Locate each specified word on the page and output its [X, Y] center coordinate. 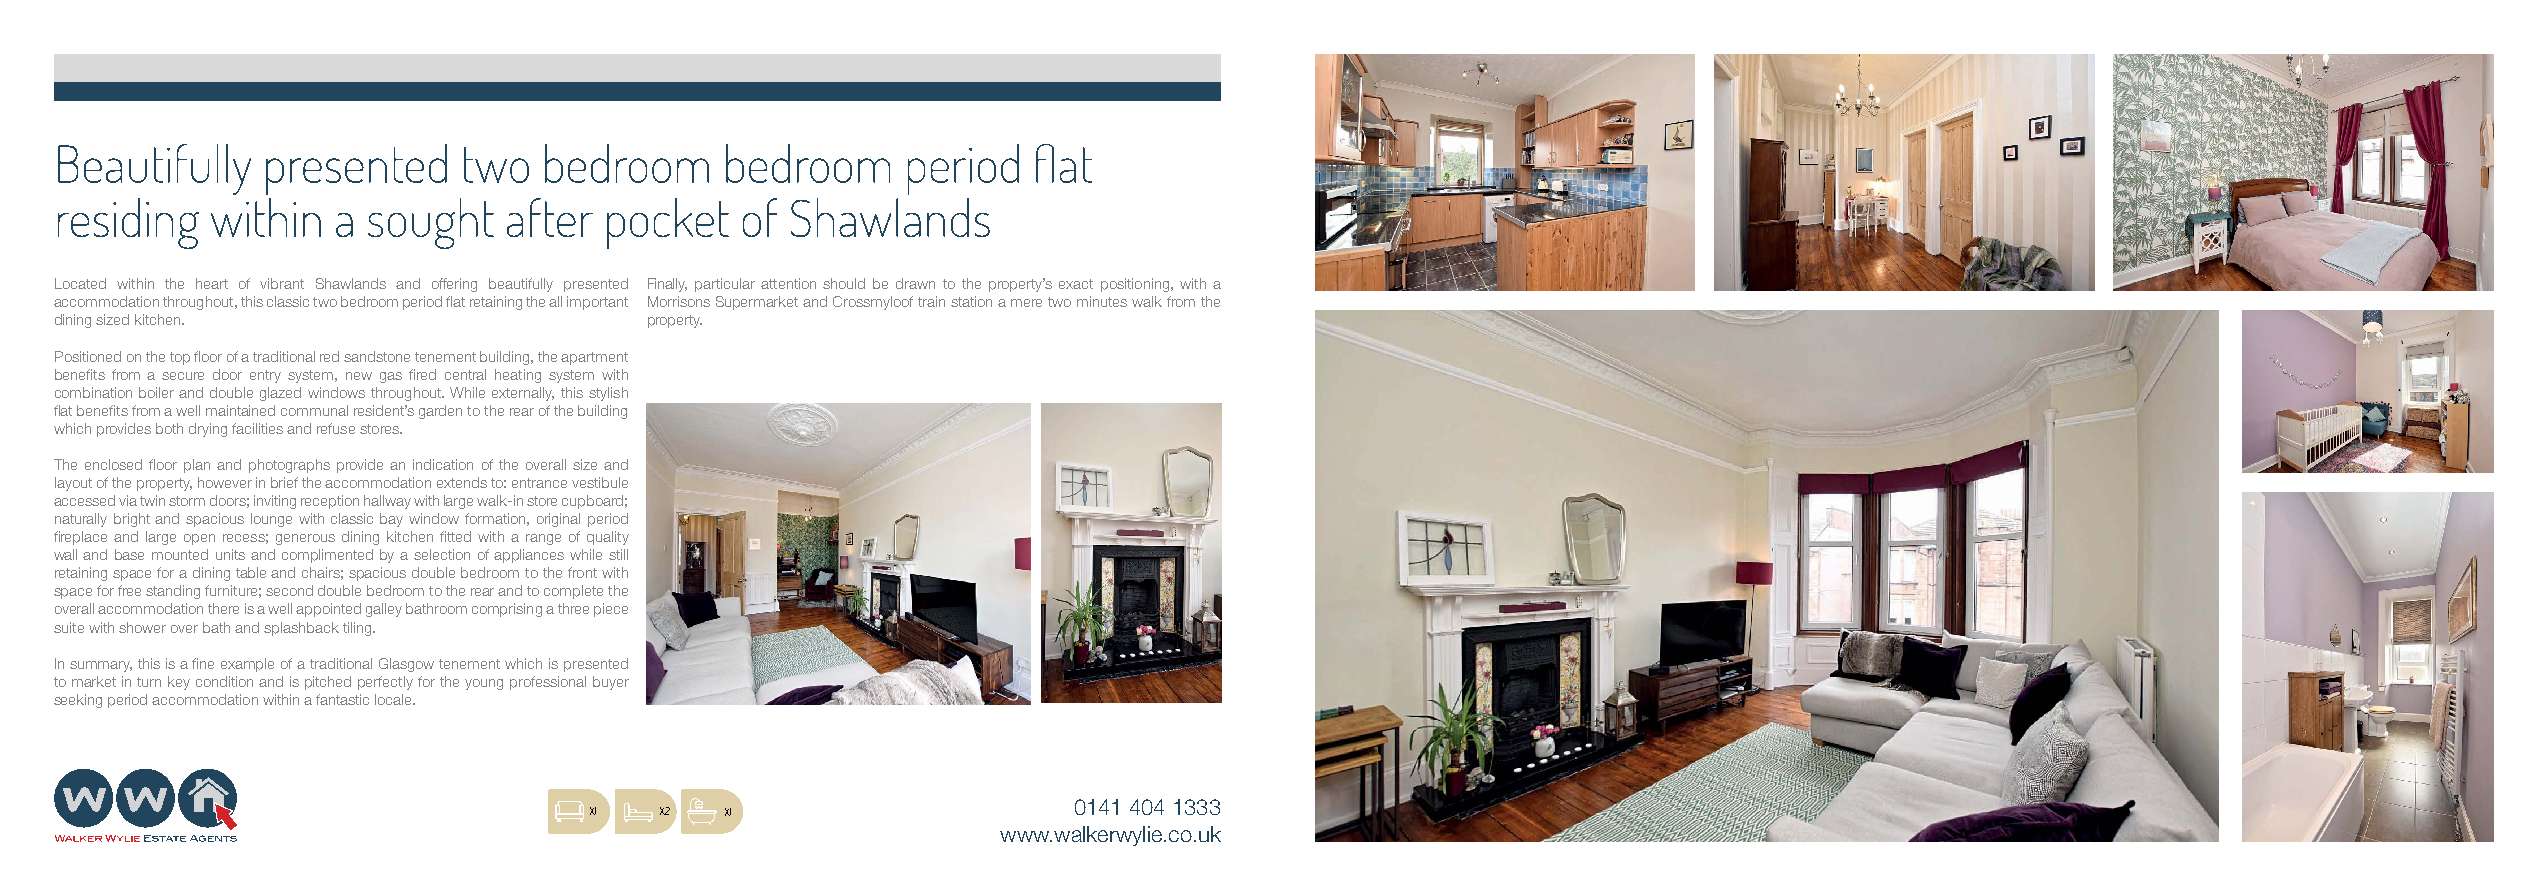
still [618, 554]
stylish [608, 394]
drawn [915, 283]
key [179, 683]
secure [183, 376]
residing [128, 223]
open [199, 539]
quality [608, 538]
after [550, 217]
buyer [611, 683]
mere [1026, 303]
